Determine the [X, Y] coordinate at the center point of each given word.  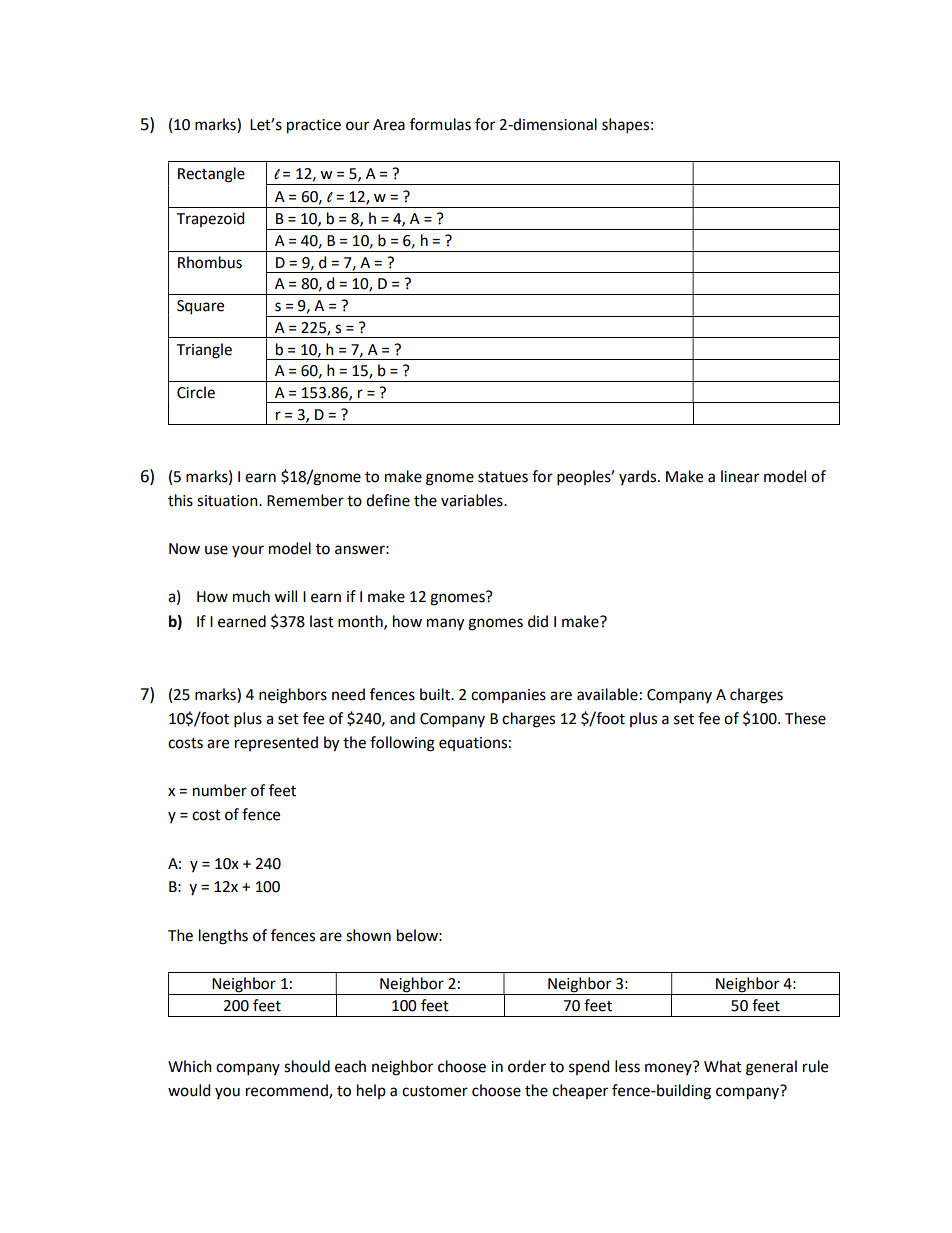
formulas [440, 124]
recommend [288, 1091]
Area [389, 125]
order [527, 1066]
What [723, 1066]
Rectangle [211, 175]
